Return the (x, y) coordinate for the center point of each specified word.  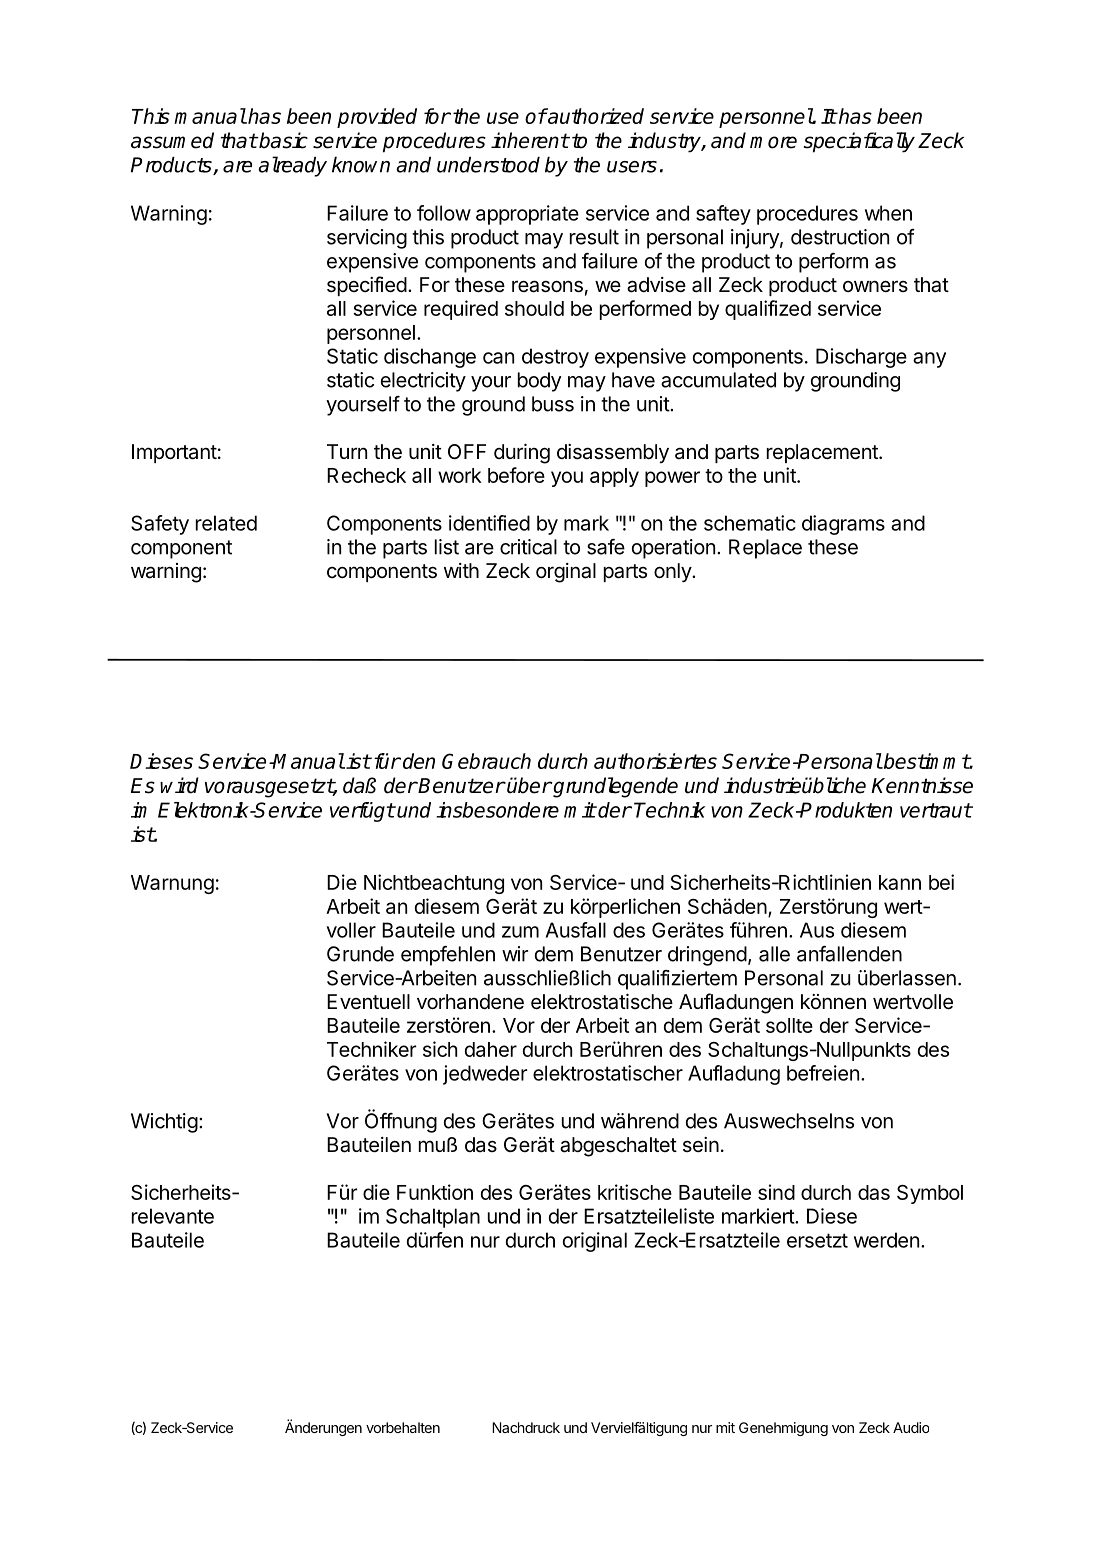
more (773, 142)
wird (179, 785)
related (226, 523)
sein (701, 1145)
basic (282, 140)
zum (520, 932)
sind (776, 1192)
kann (900, 882)
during (522, 454)
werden (886, 1240)
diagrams (843, 525)
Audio (911, 1427)
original (595, 1242)
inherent (530, 140)
